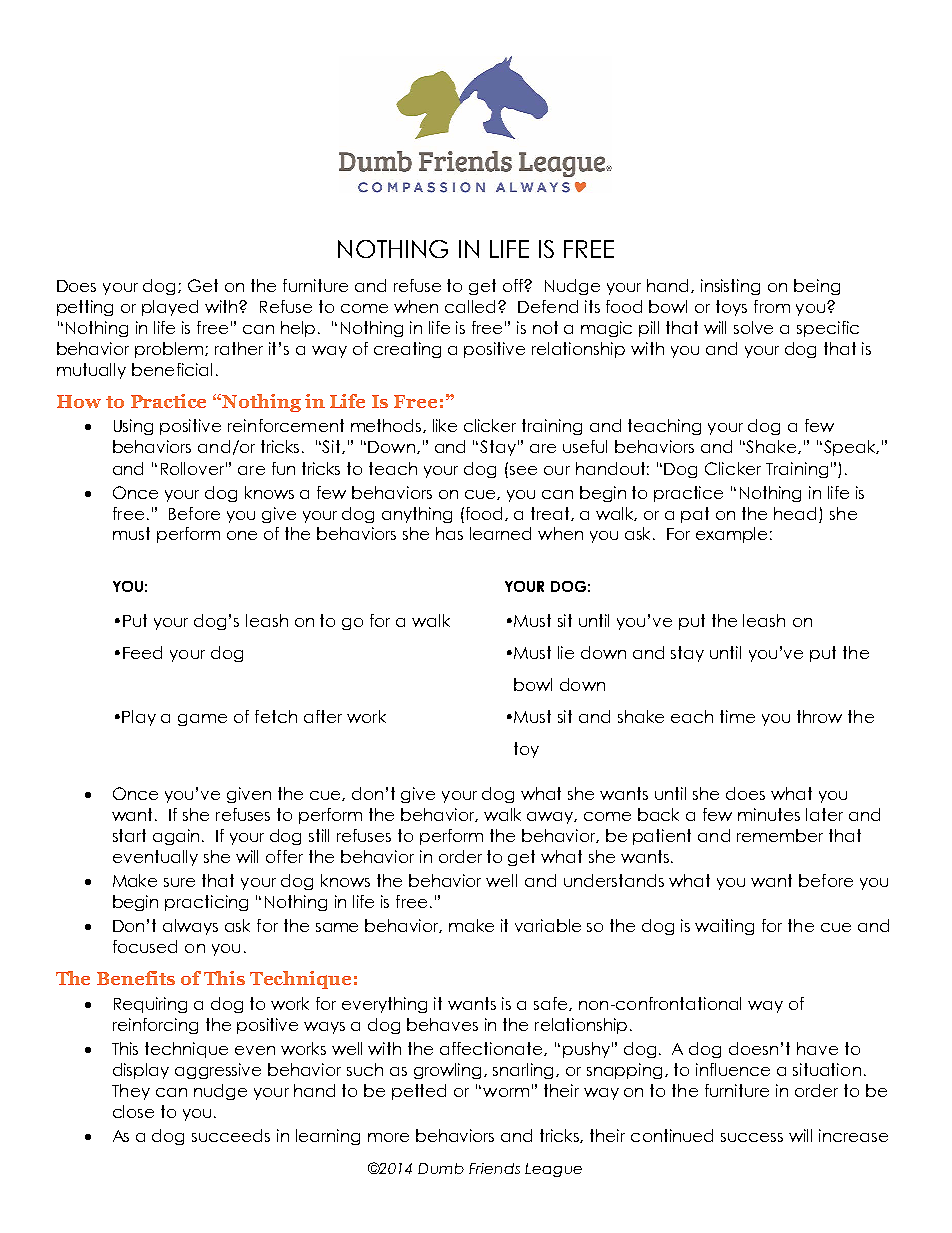 The height and width of the screenshot is (1233, 952). Describe the element at coordinates (231, 1135) in the screenshot. I see `succeeds` at that location.
